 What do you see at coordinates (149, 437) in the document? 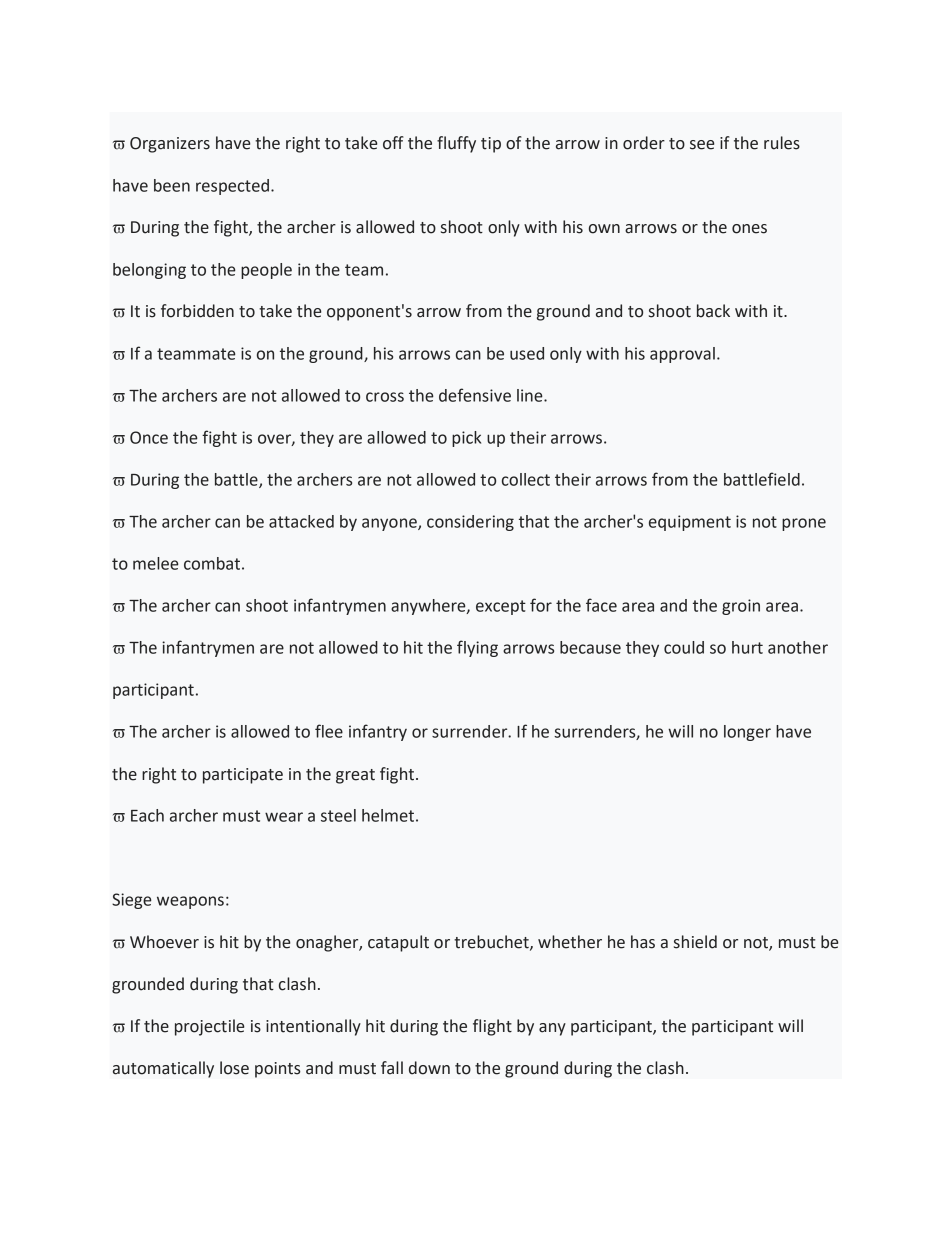
I see `Once` at bounding box center [149, 437].
